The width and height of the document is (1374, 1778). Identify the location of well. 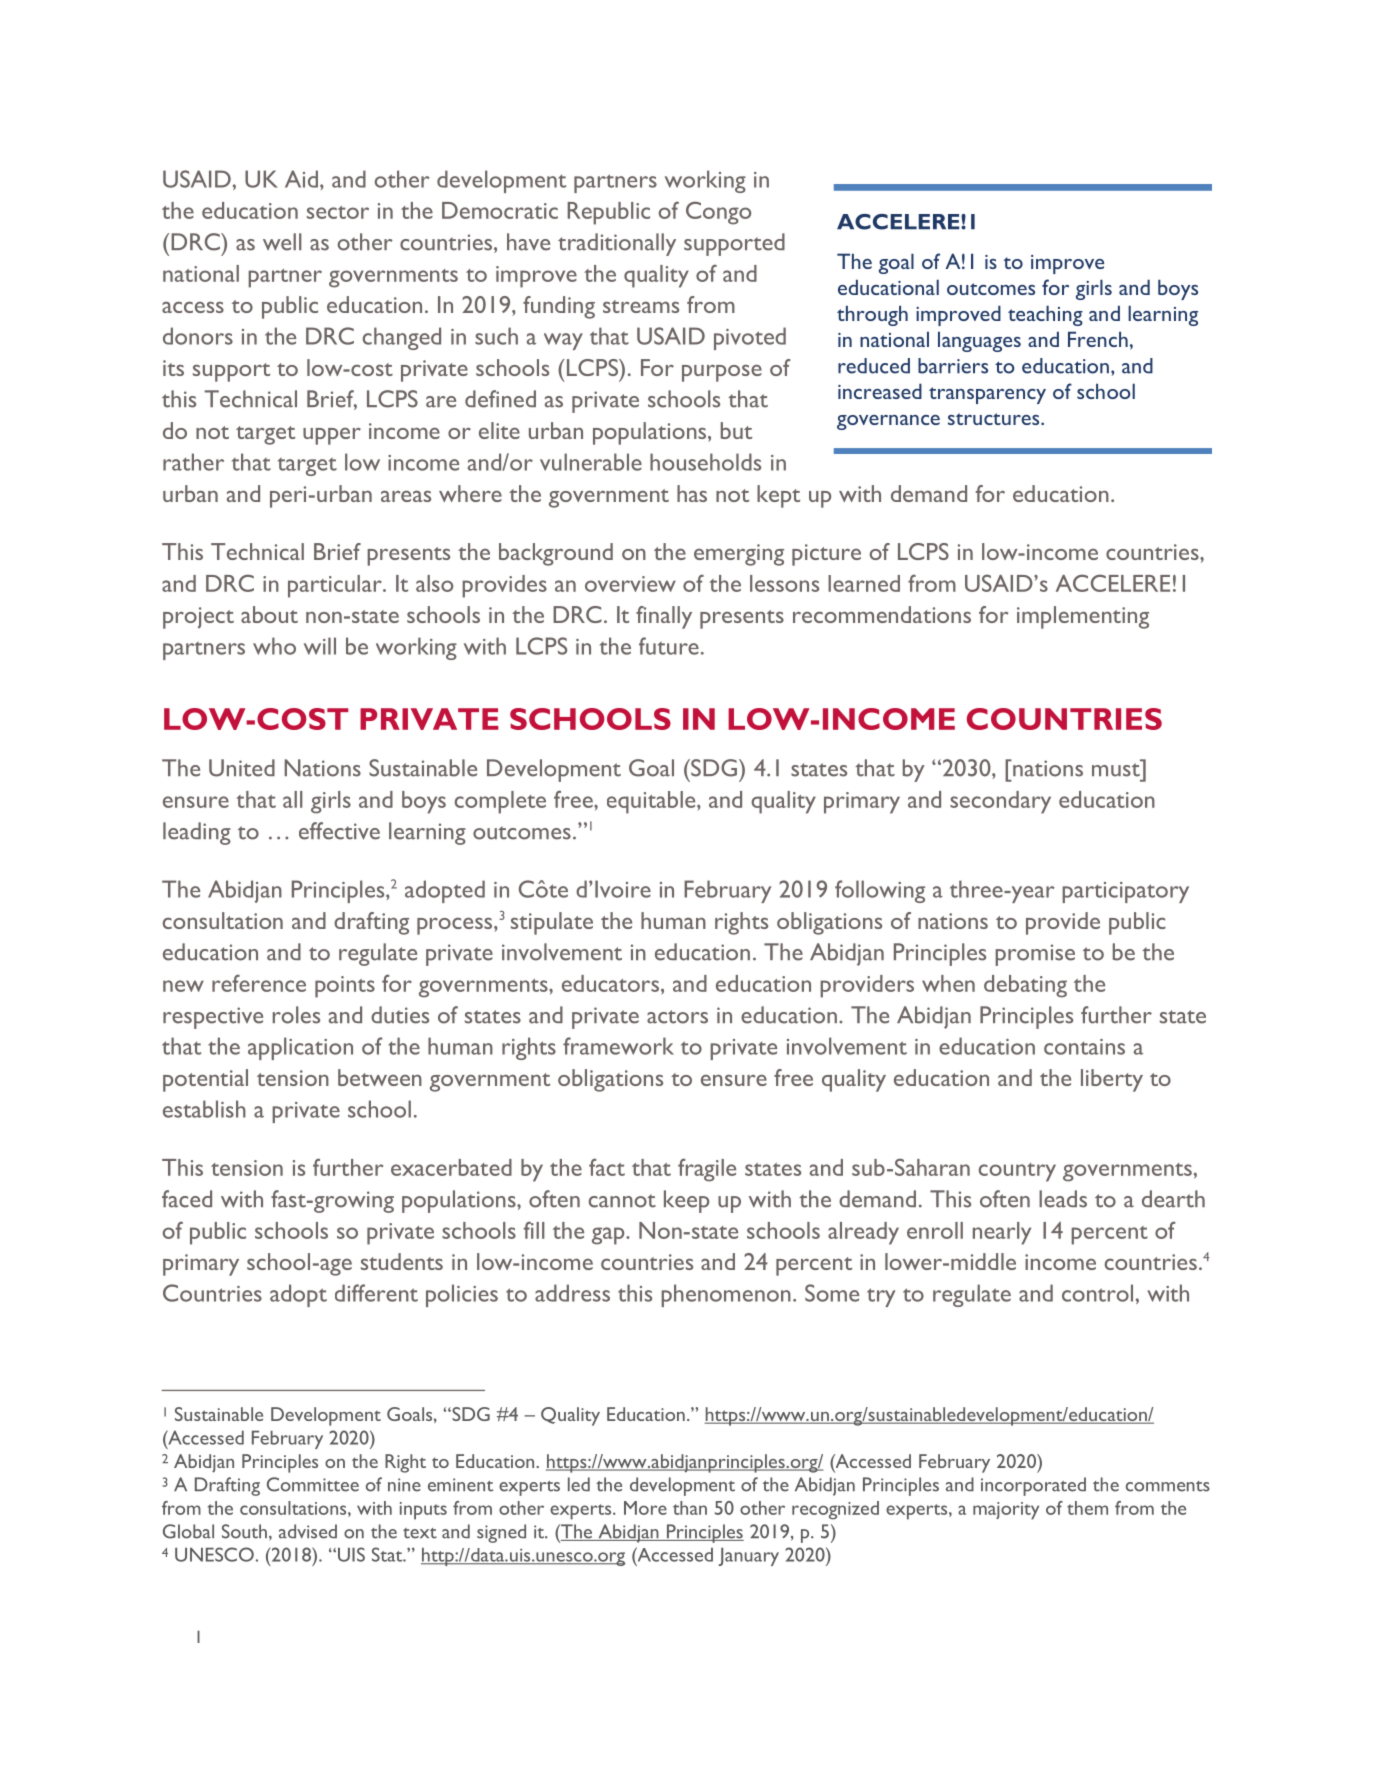
(282, 242).
